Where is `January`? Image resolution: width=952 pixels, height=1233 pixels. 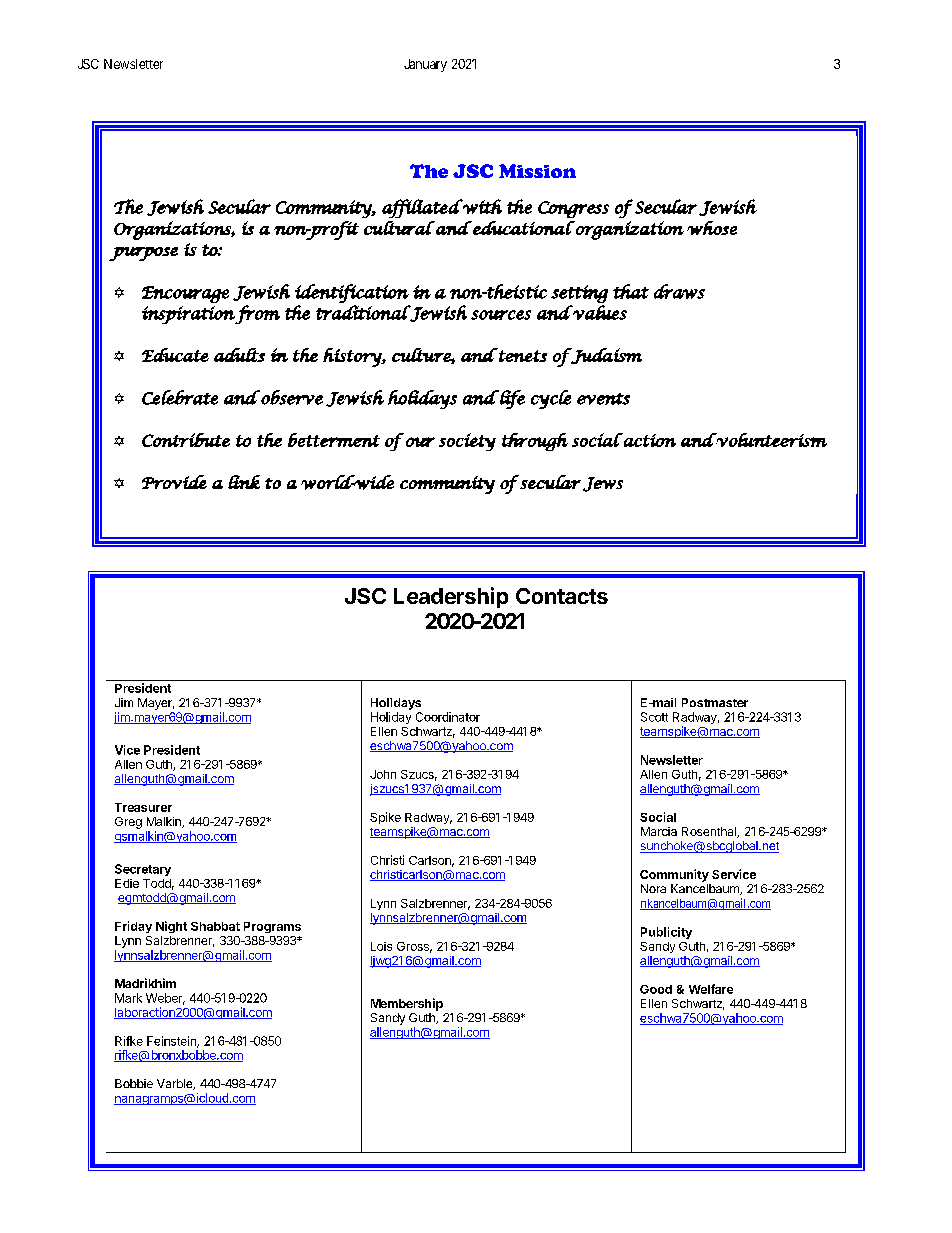 January is located at coordinates (425, 65).
